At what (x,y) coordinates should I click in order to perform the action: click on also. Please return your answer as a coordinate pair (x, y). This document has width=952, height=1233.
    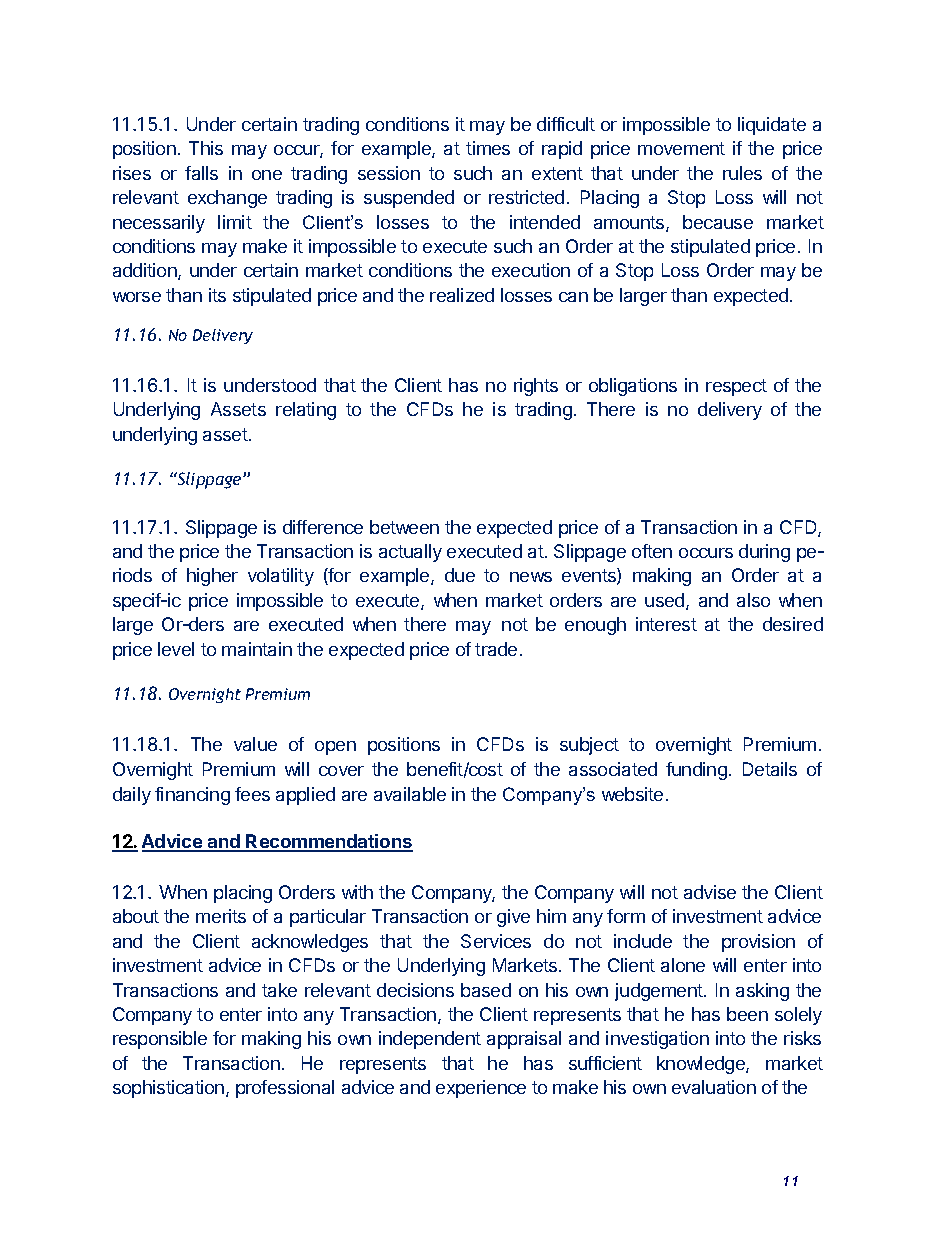
    Looking at the image, I should click on (753, 600).
